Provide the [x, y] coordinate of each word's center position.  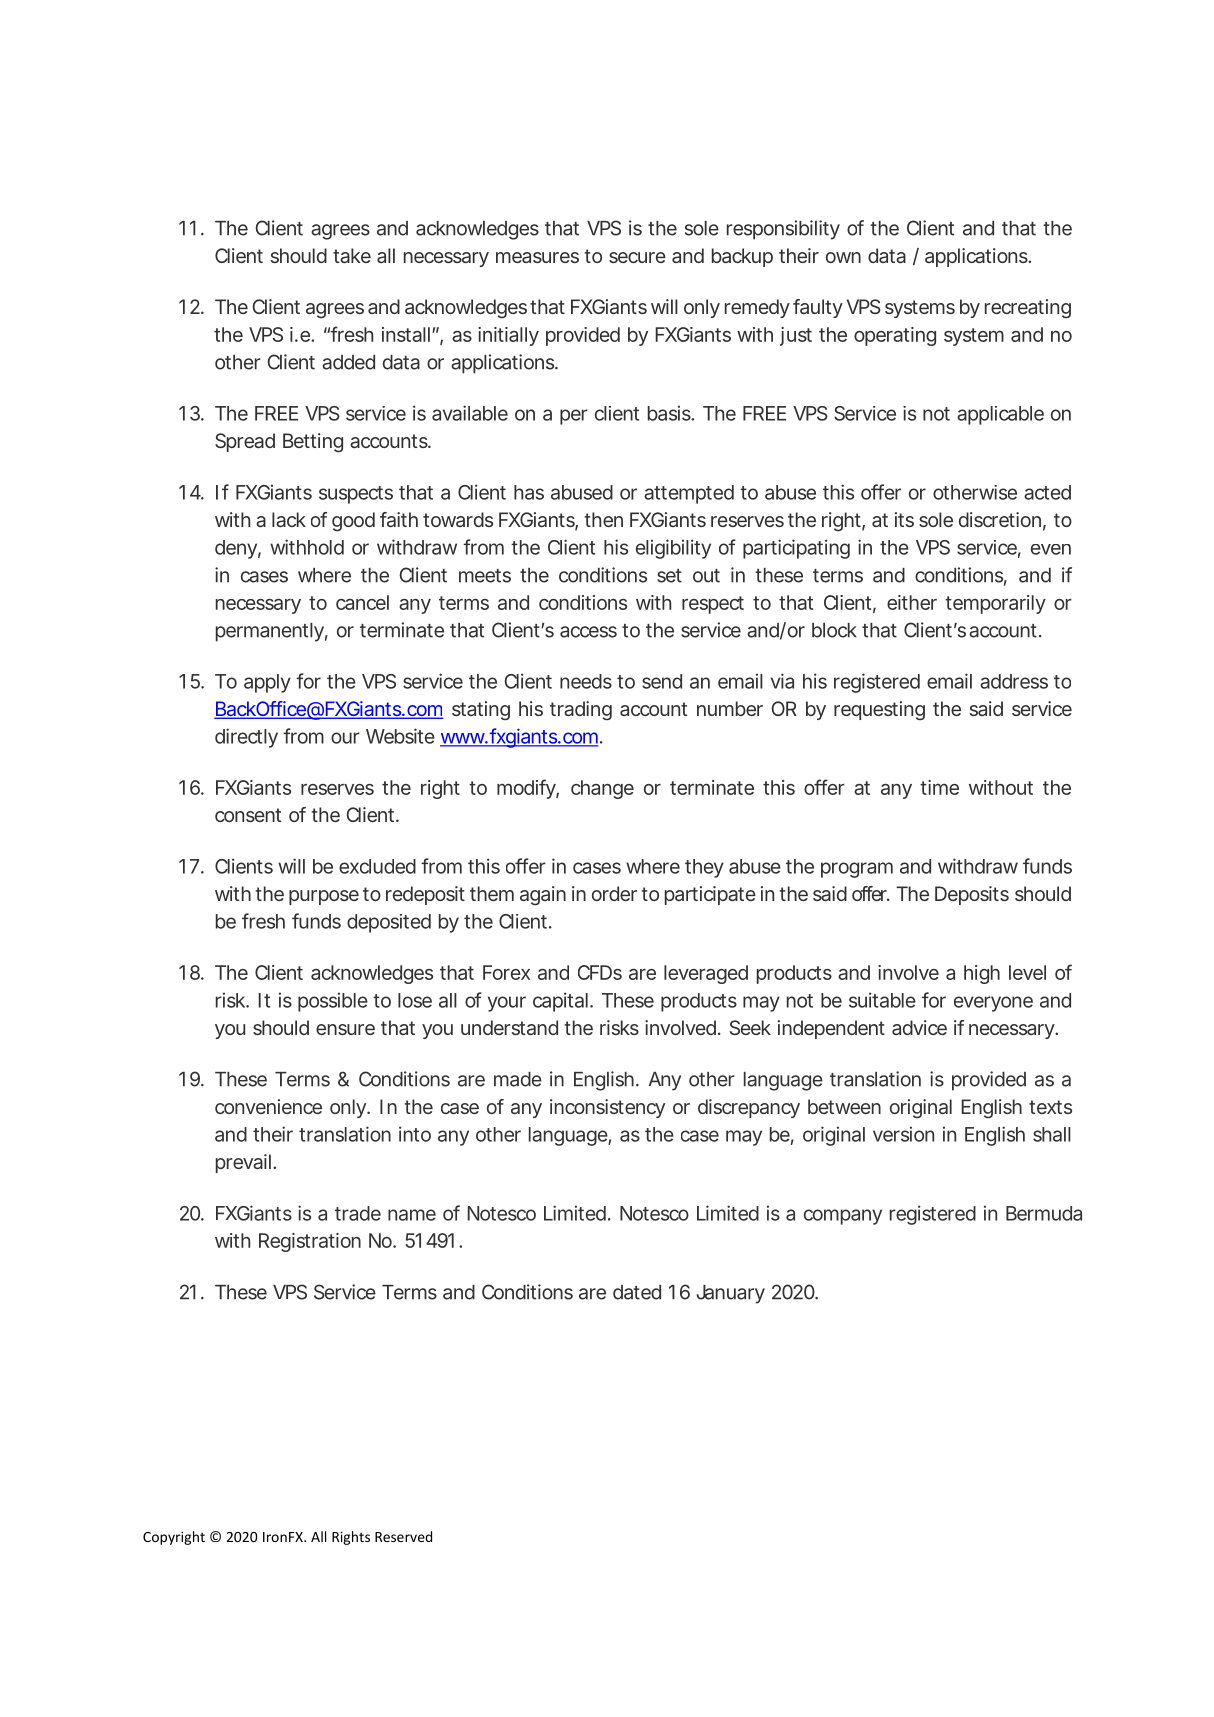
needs [586, 681]
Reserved [403, 1536]
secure [637, 257]
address [1014, 681]
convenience [268, 1106]
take [352, 255]
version [903, 1134]
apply [267, 683]
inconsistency [607, 1108]
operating [895, 336]
